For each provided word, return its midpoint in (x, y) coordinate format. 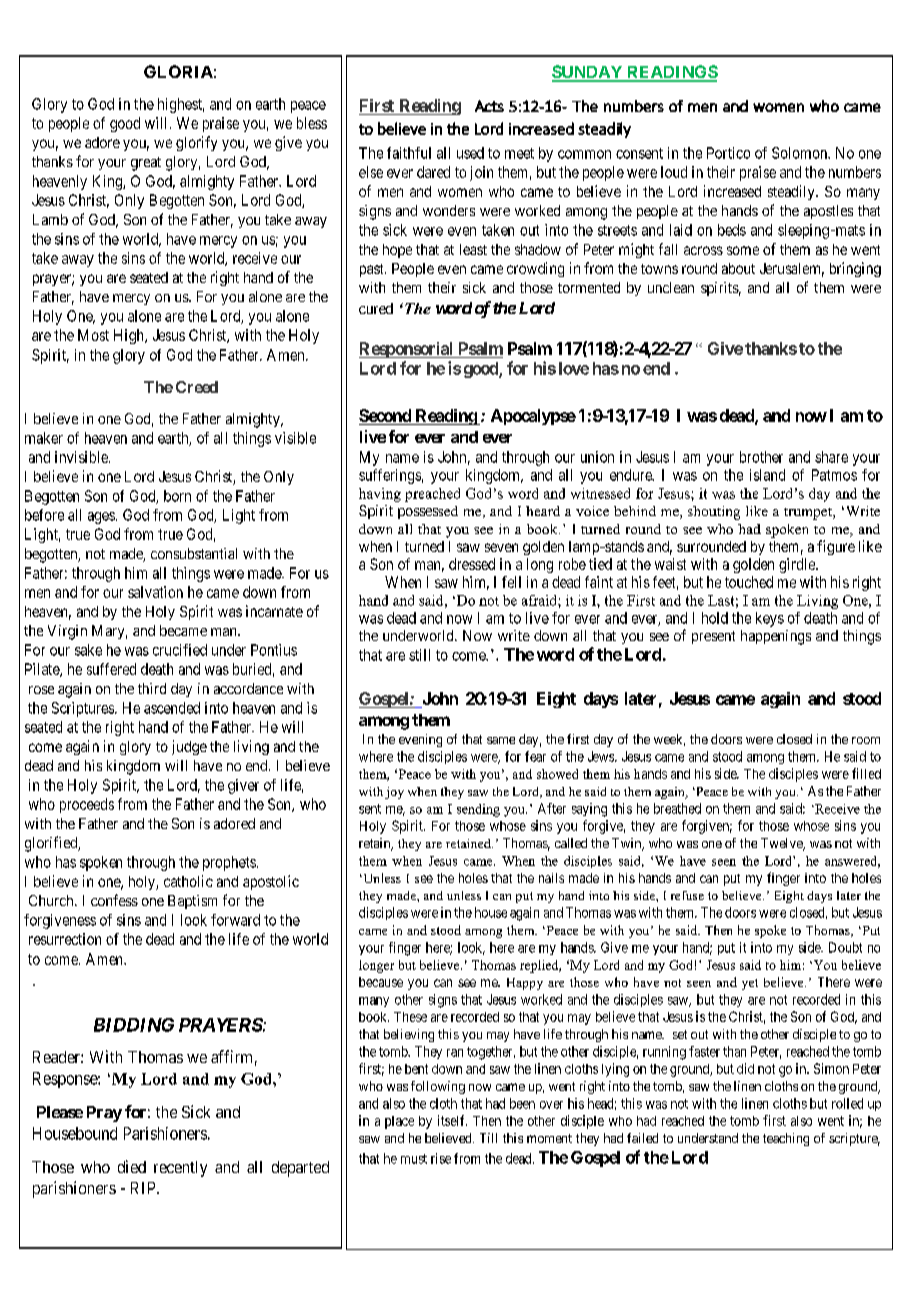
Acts (489, 106)
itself (452, 1120)
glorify (196, 143)
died (132, 1166)
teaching (786, 1139)
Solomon (800, 153)
